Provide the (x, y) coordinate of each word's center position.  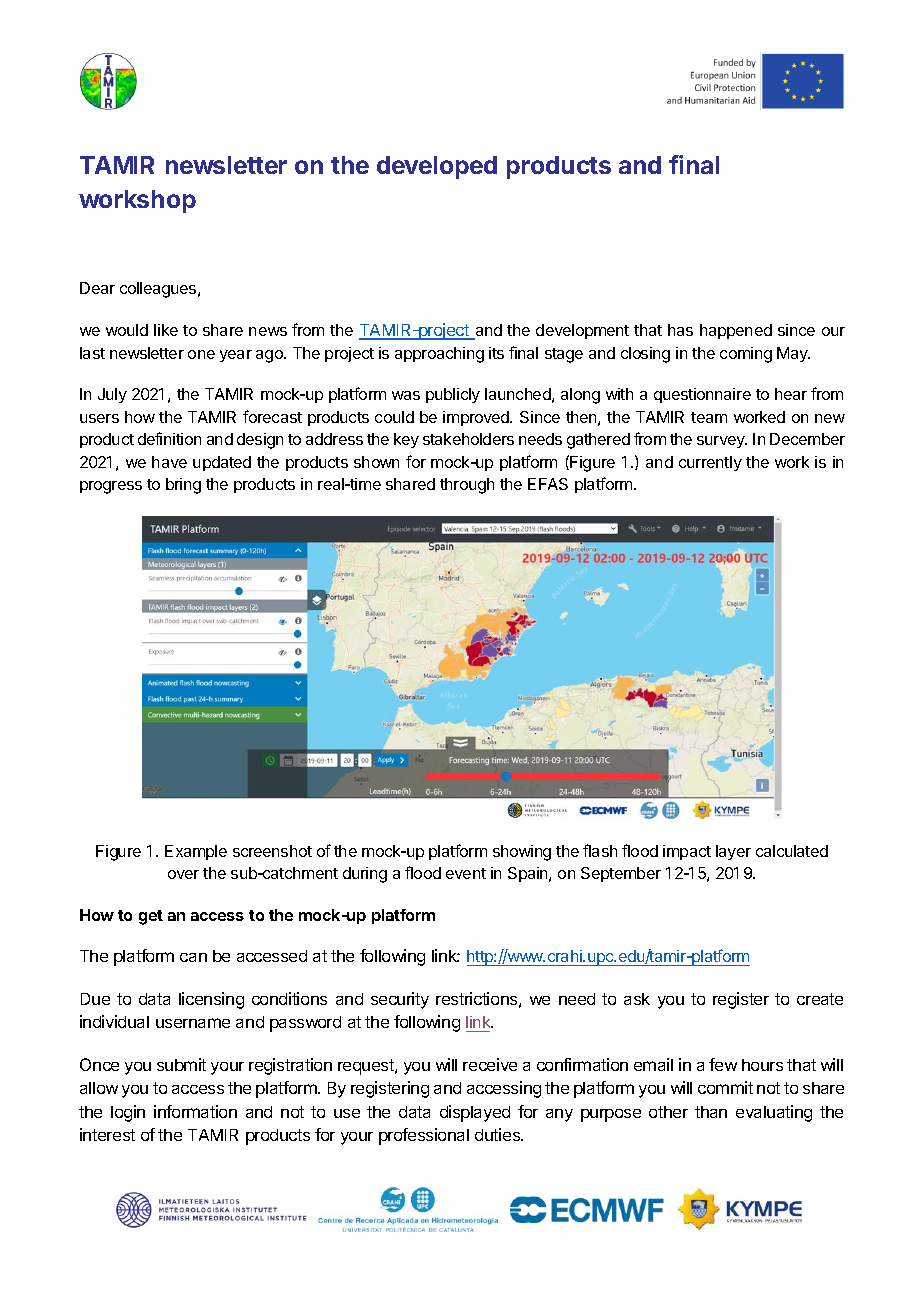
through (467, 486)
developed (437, 167)
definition (169, 438)
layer (733, 852)
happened (736, 331)
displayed (475, 1113)
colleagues (159, 290)
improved (477, 418)
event (466, 873)
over (183, 874)
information (195, 1111)
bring (183, 486)
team (709, 417)
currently (710, 463)
